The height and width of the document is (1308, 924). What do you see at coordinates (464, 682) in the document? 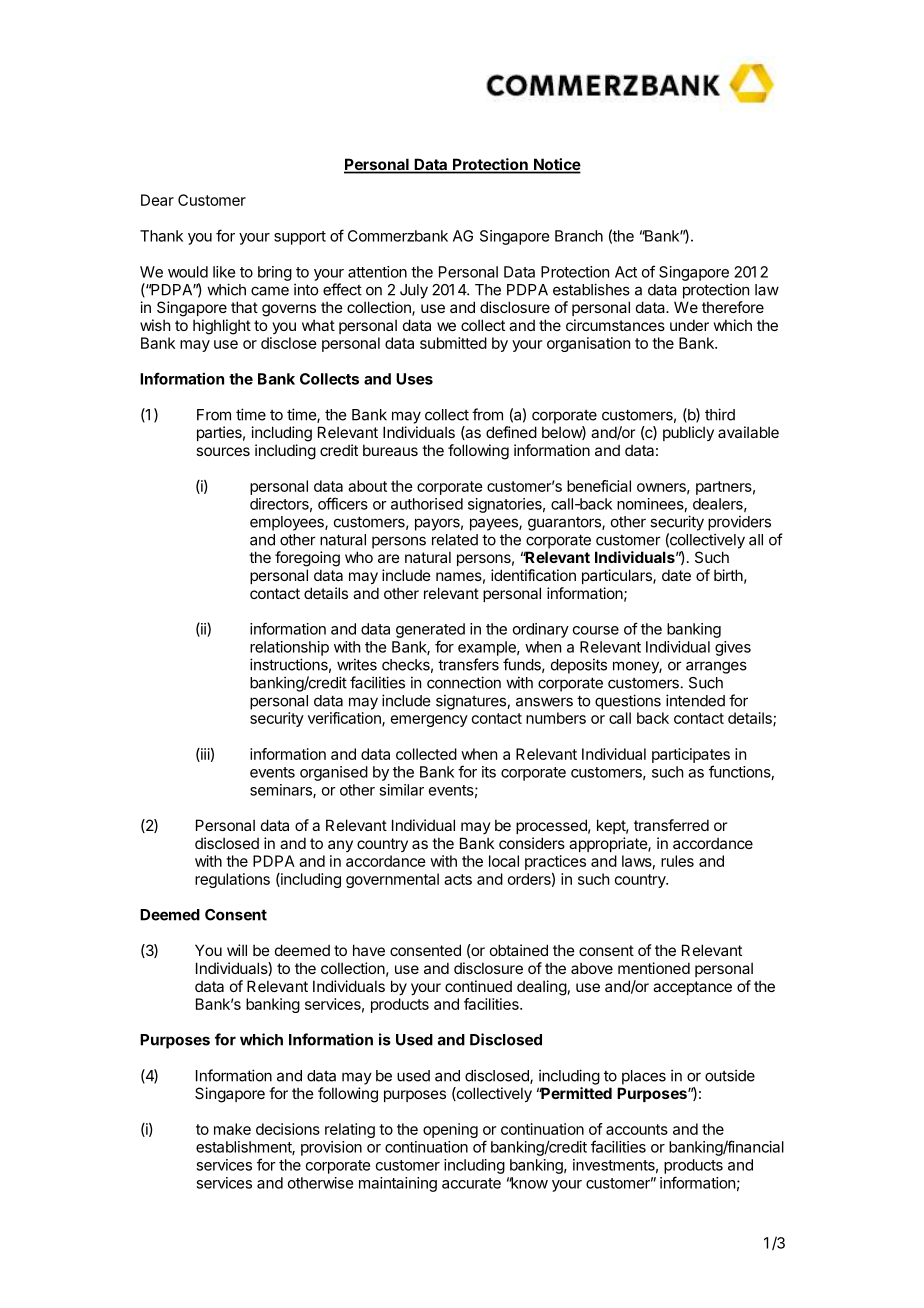
I see `connection` at bounding box center [464, 682].
